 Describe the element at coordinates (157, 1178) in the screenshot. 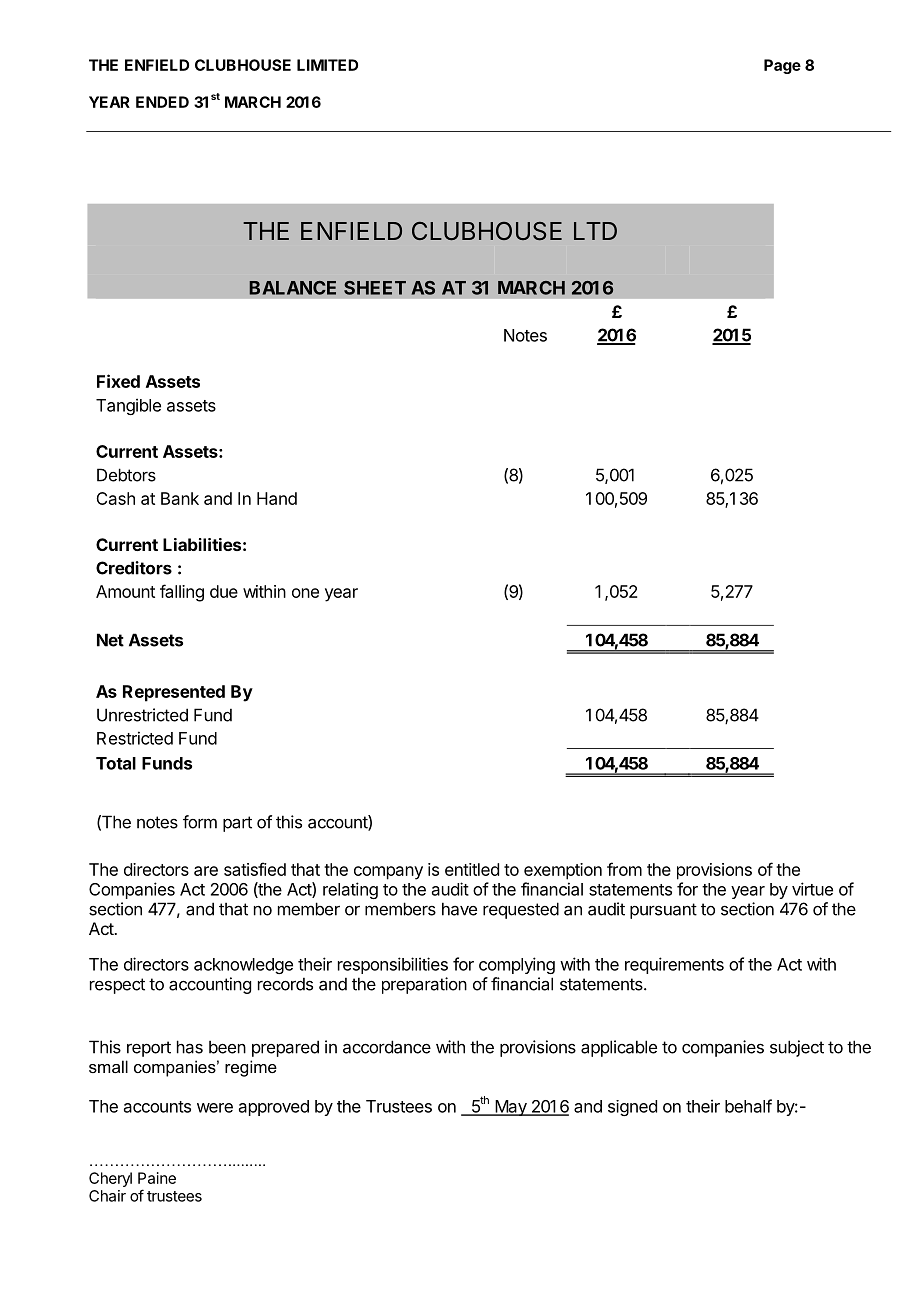

I see `Paine` at that location.
